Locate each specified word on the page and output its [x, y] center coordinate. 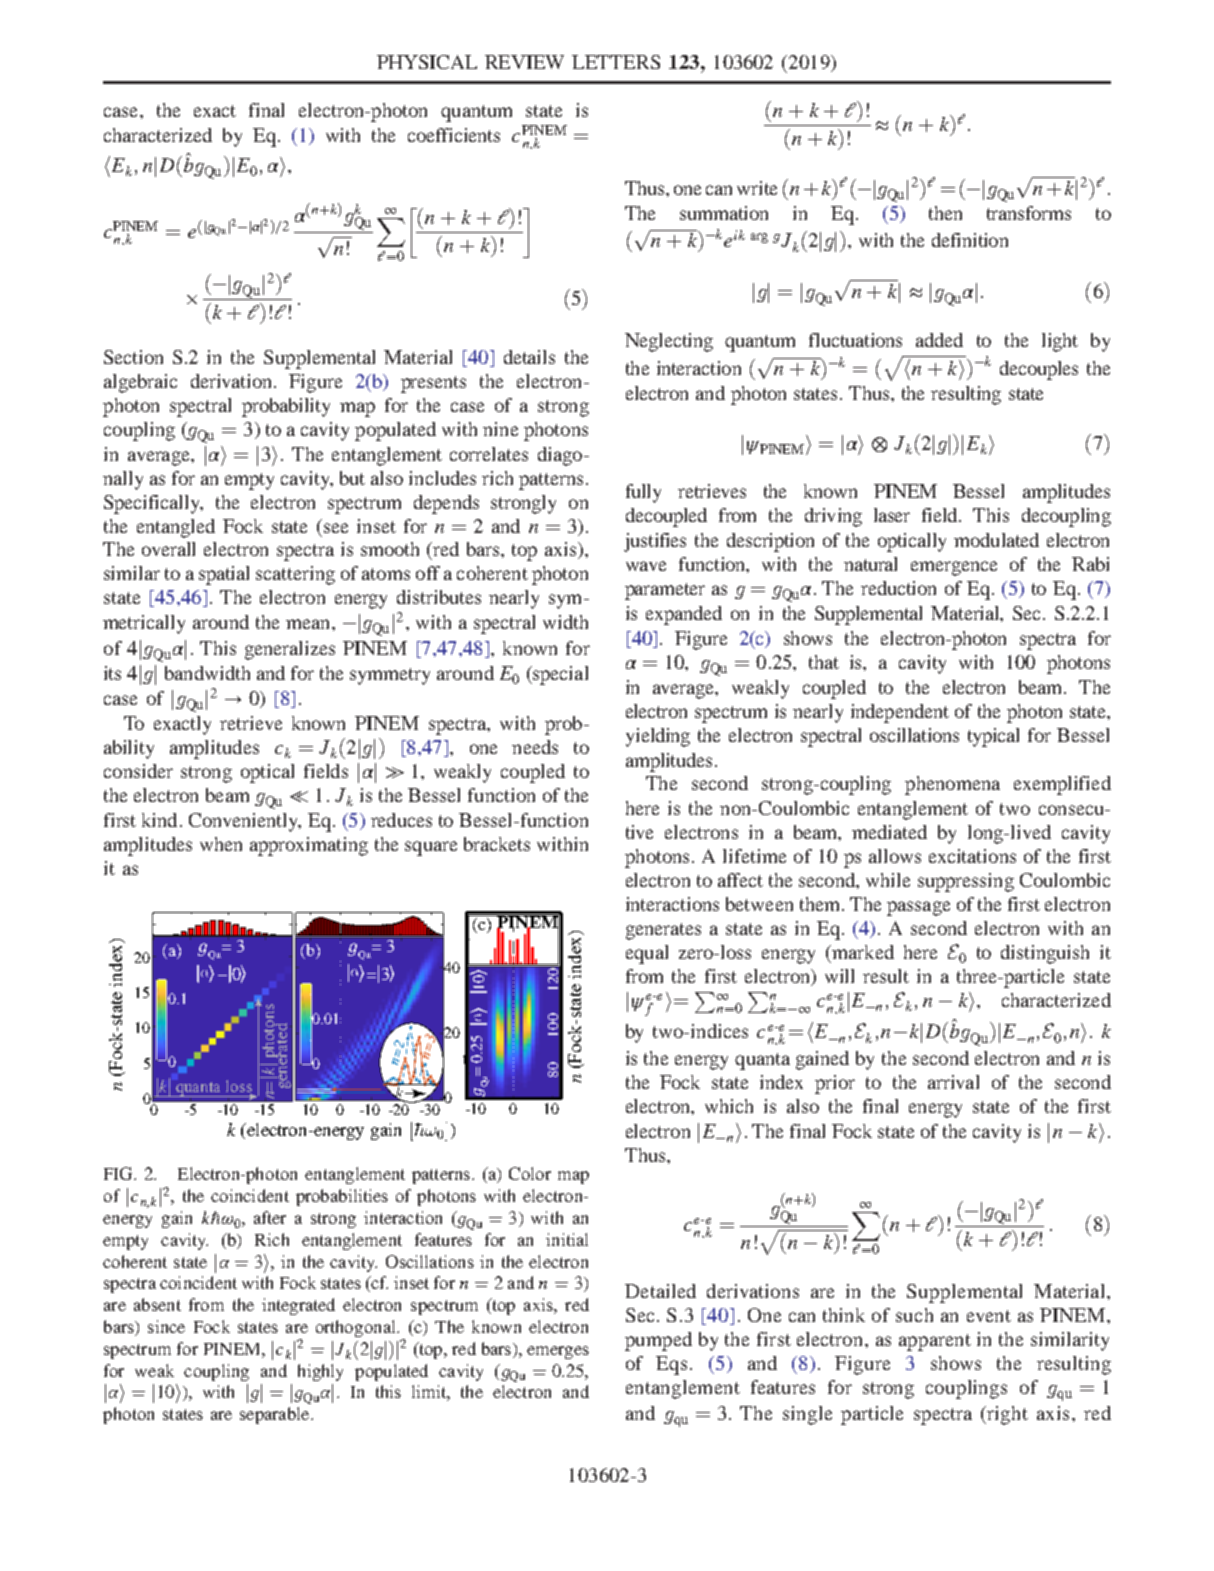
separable [276, 1415]
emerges [558, 1352]
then [945, 213]
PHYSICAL [427, 62]
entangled [176, 528]
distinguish [1045, 954]
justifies [655, 542]
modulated [996, 540]
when [221, 844]
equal [647, 954]
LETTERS [616, 62]
